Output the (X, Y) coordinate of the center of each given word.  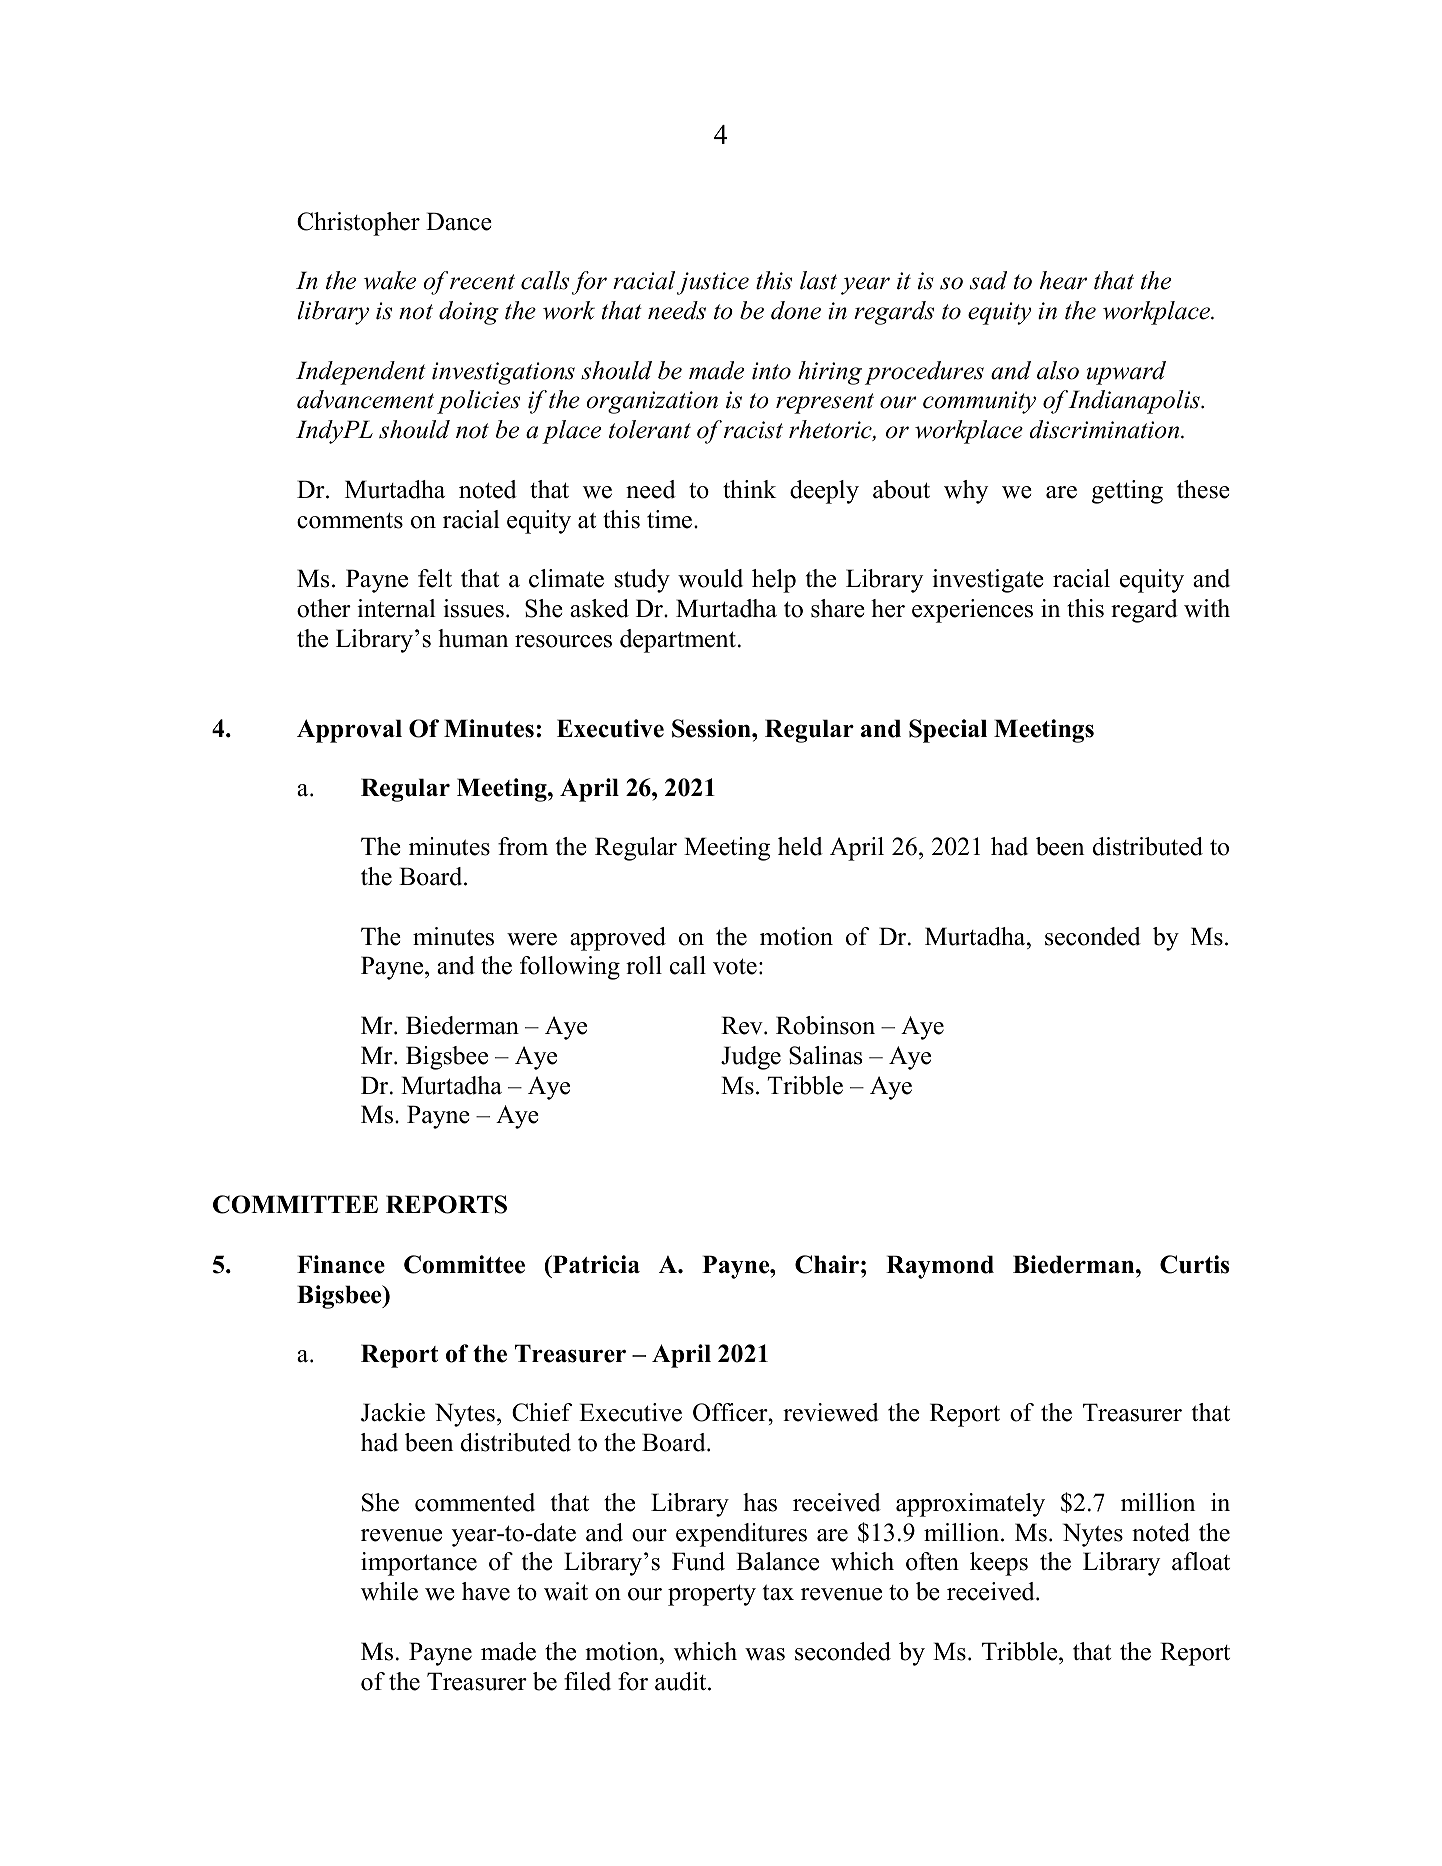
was (765, 1654)
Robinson (825, 1025)
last (818, 280)
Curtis (1194, 1264)
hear (1063, 280)
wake (390, 280)
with (1207, 608)
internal (396, 608)
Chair (827, 1264)
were (532, 939)
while (389, 1591)
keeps (999, 1564)
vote (735, 966)
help (774, 581)
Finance (341, 1264)
